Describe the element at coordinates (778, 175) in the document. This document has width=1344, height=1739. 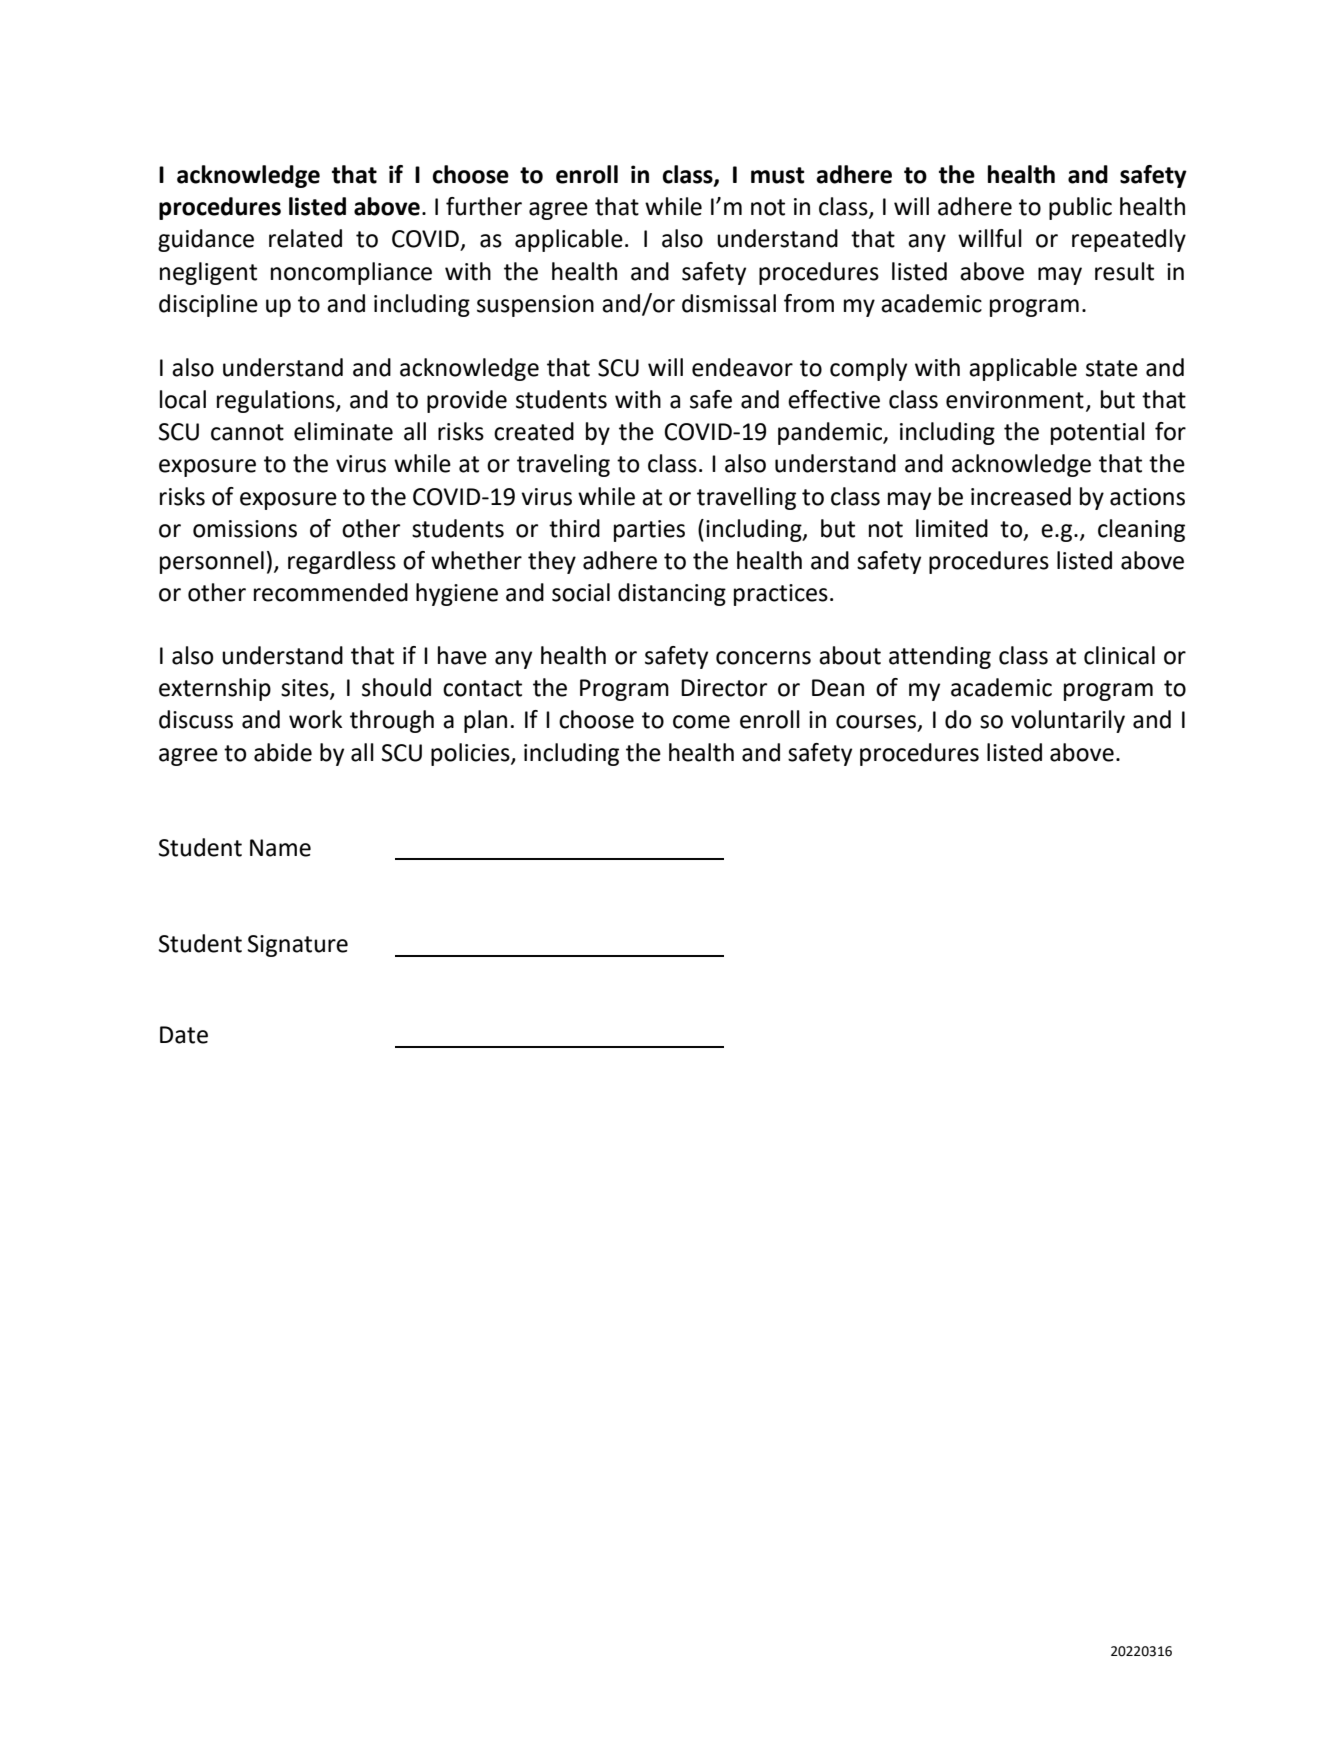
I see `must` at that location.
